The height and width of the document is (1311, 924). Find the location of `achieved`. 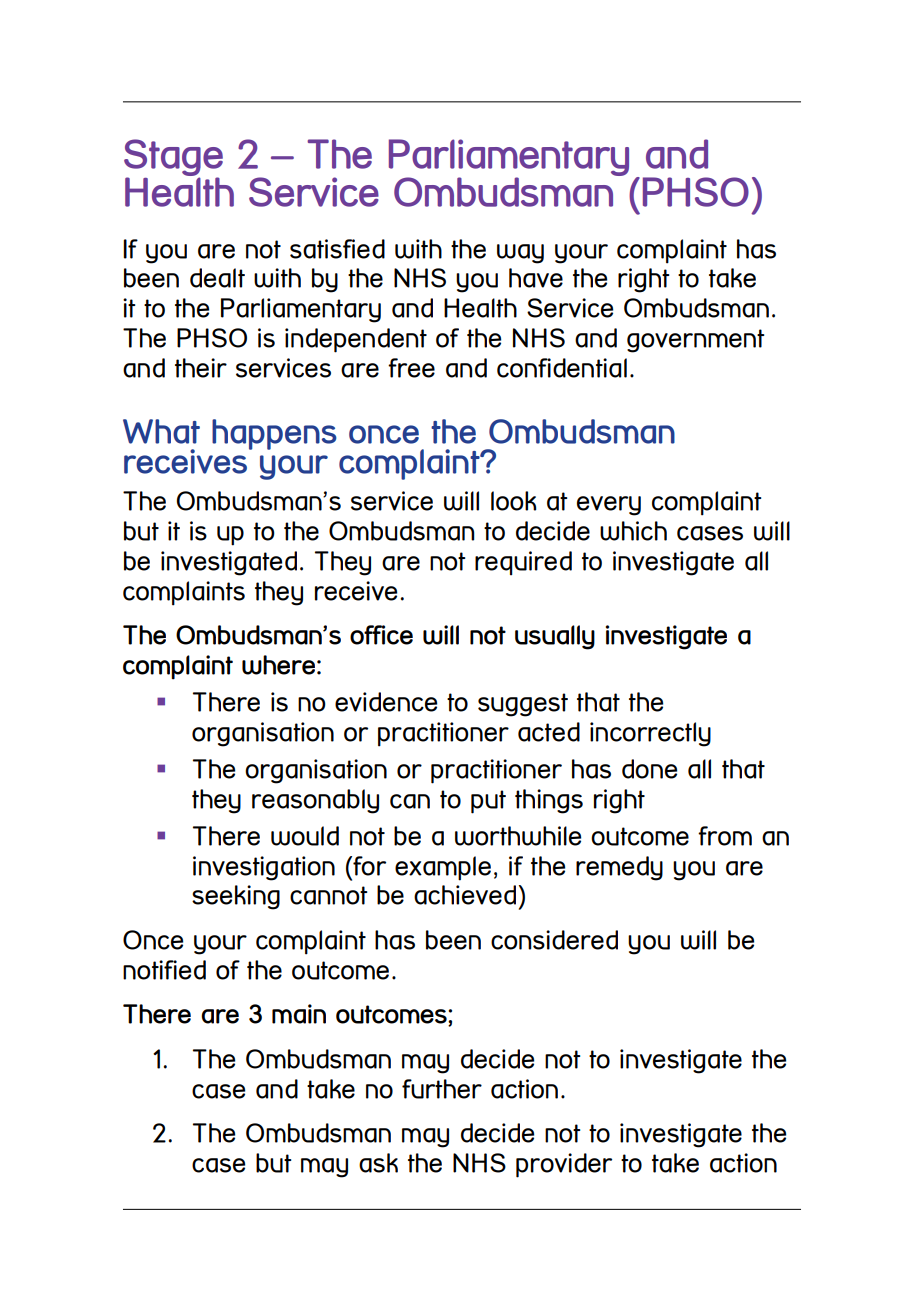

achieved is located at coordinates (465, 895).
